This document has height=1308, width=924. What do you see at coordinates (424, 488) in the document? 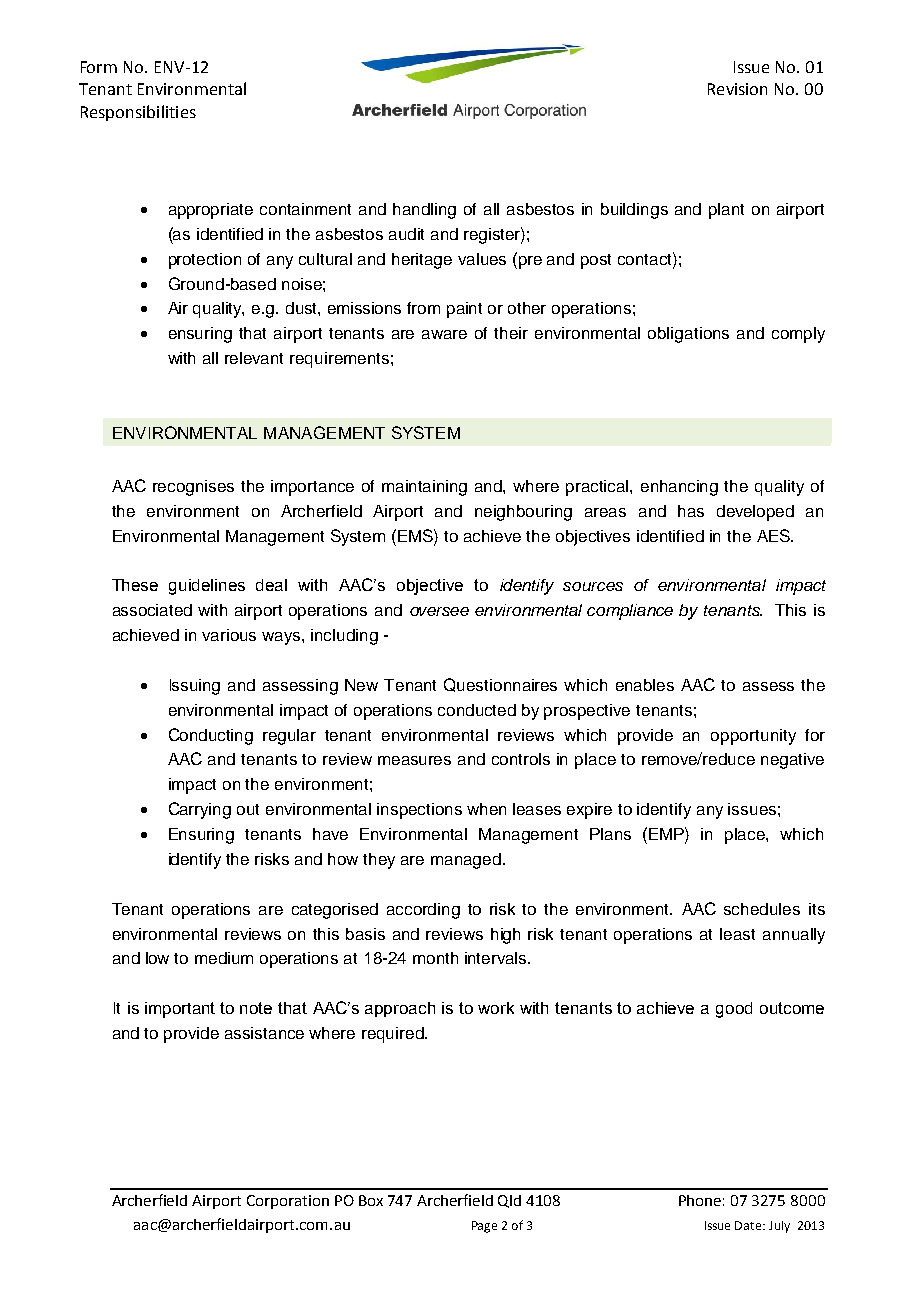
I see `maintaining` at bounding box center [424, 488].
